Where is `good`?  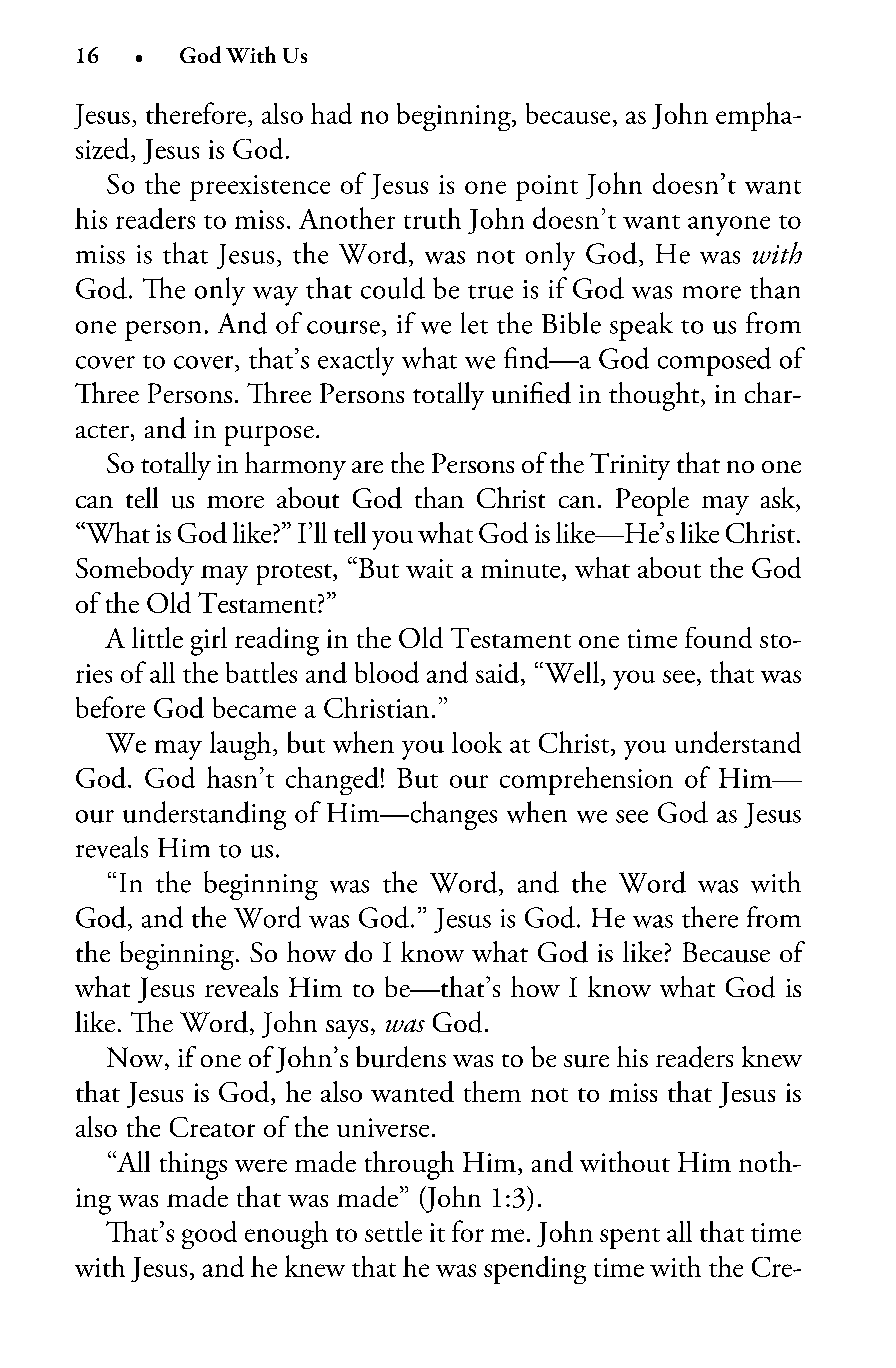 good is located at coordinates (209, 1235).
